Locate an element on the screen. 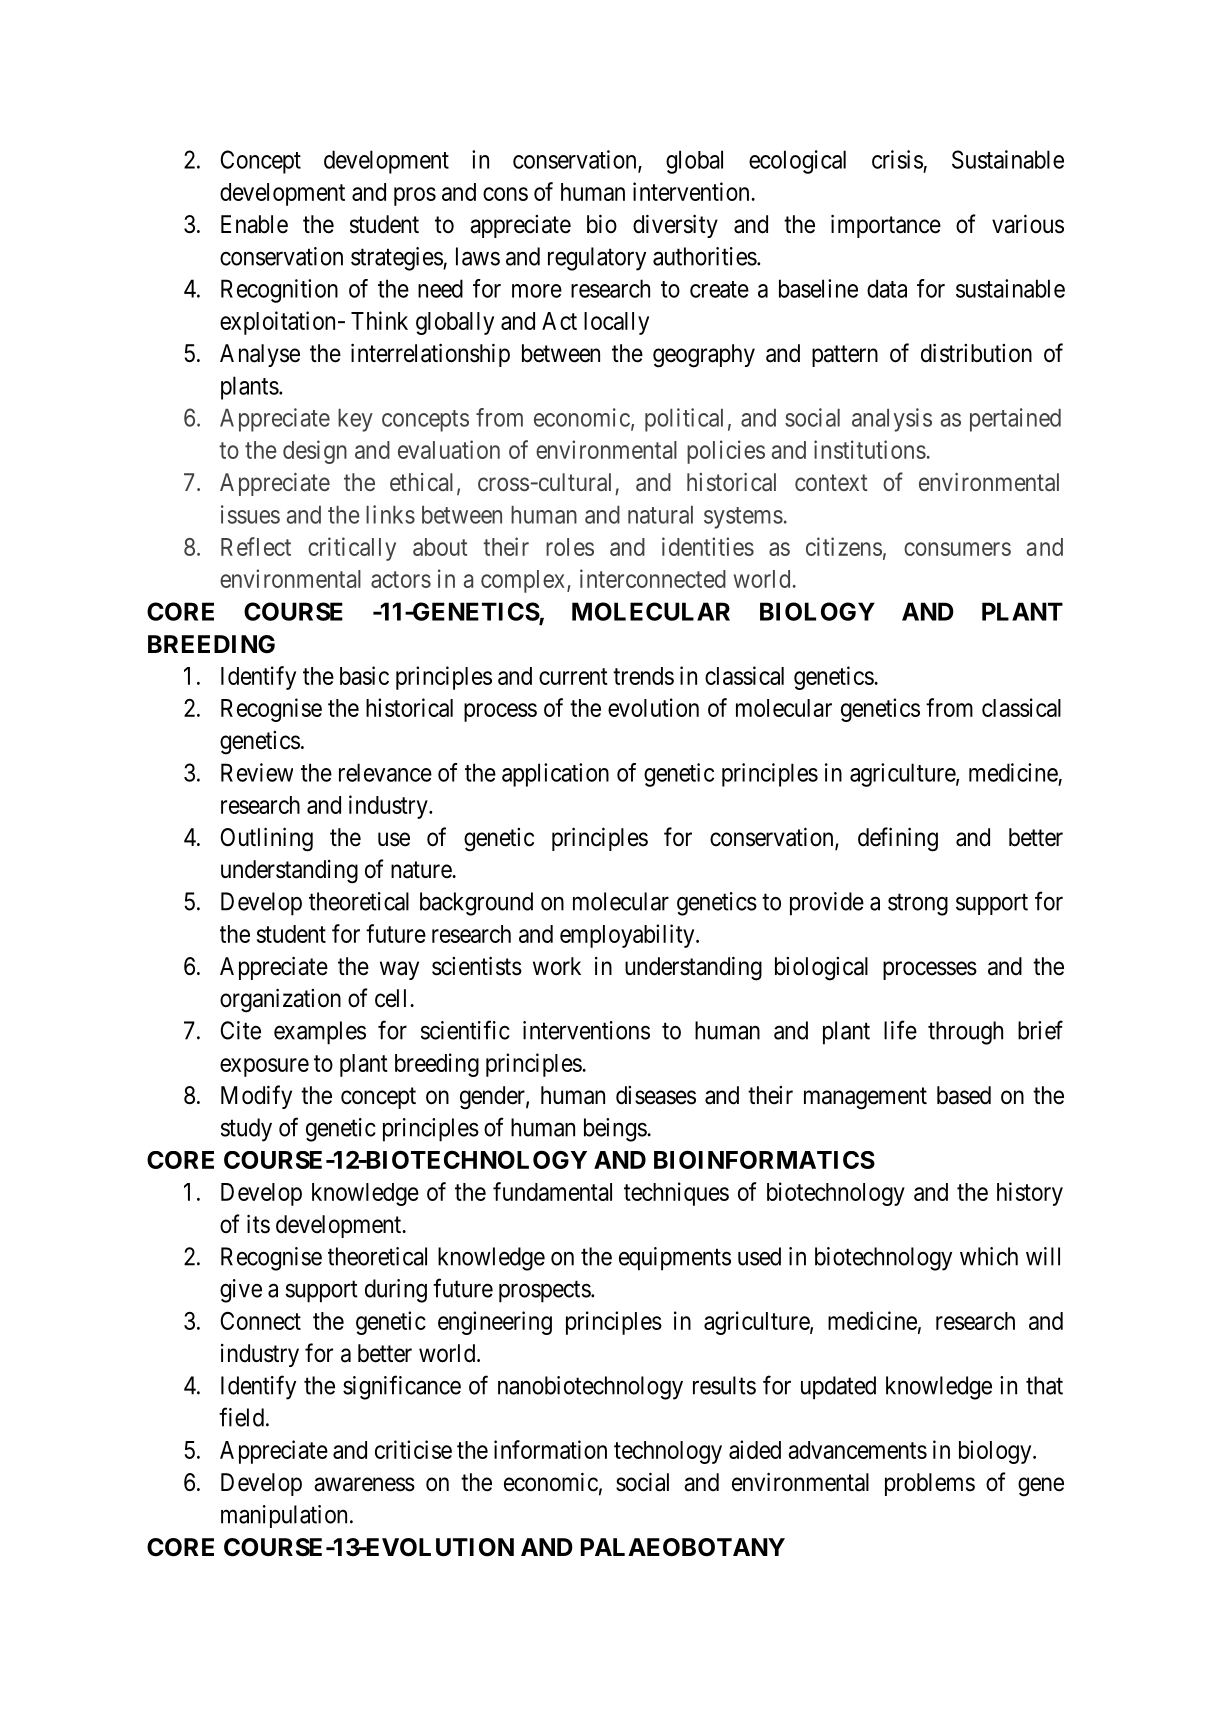  design is located at coordinates (315, 452).
